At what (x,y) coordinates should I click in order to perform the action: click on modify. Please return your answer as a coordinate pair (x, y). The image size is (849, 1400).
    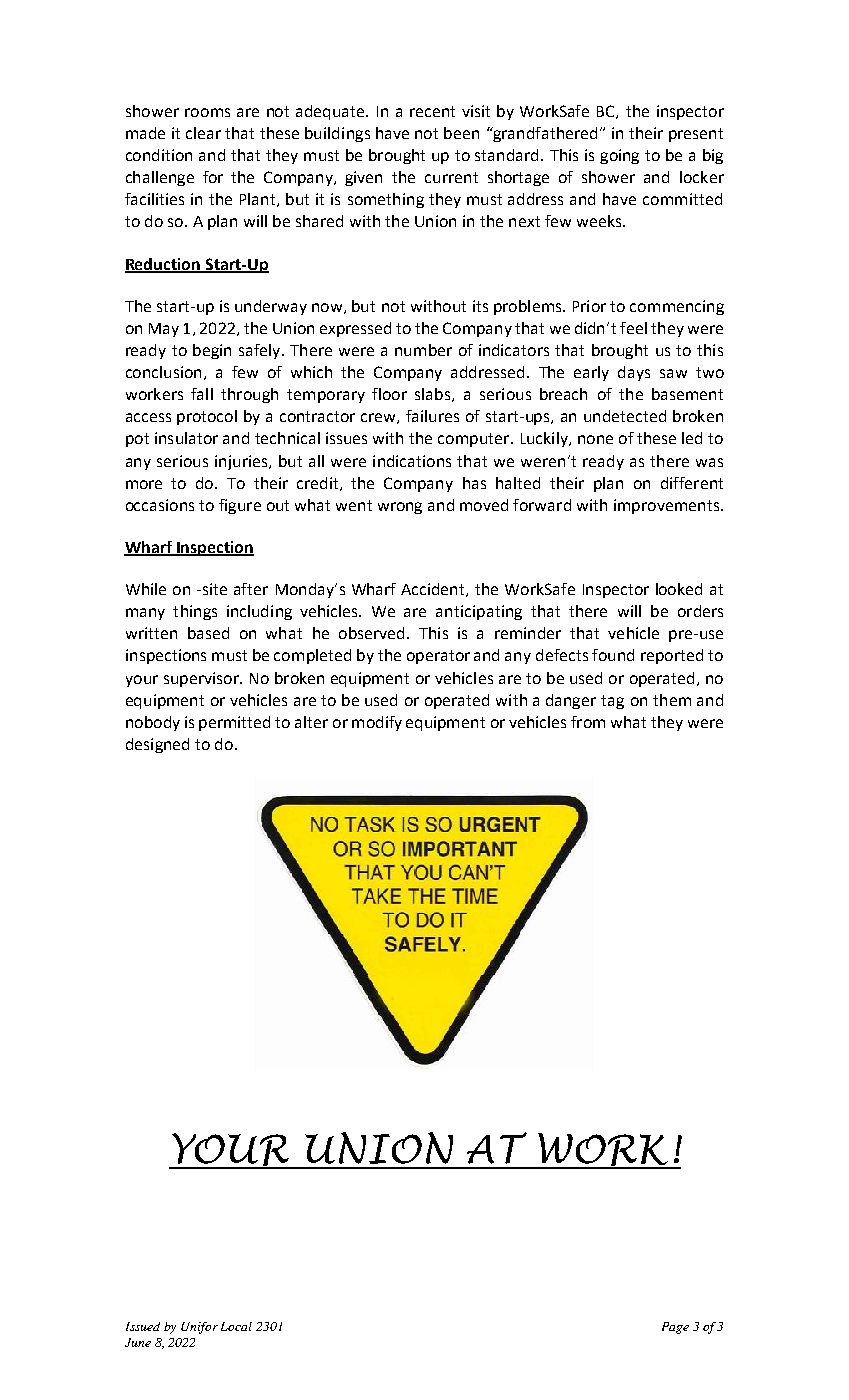
    Looking at the image, I should click on (377, 723).
